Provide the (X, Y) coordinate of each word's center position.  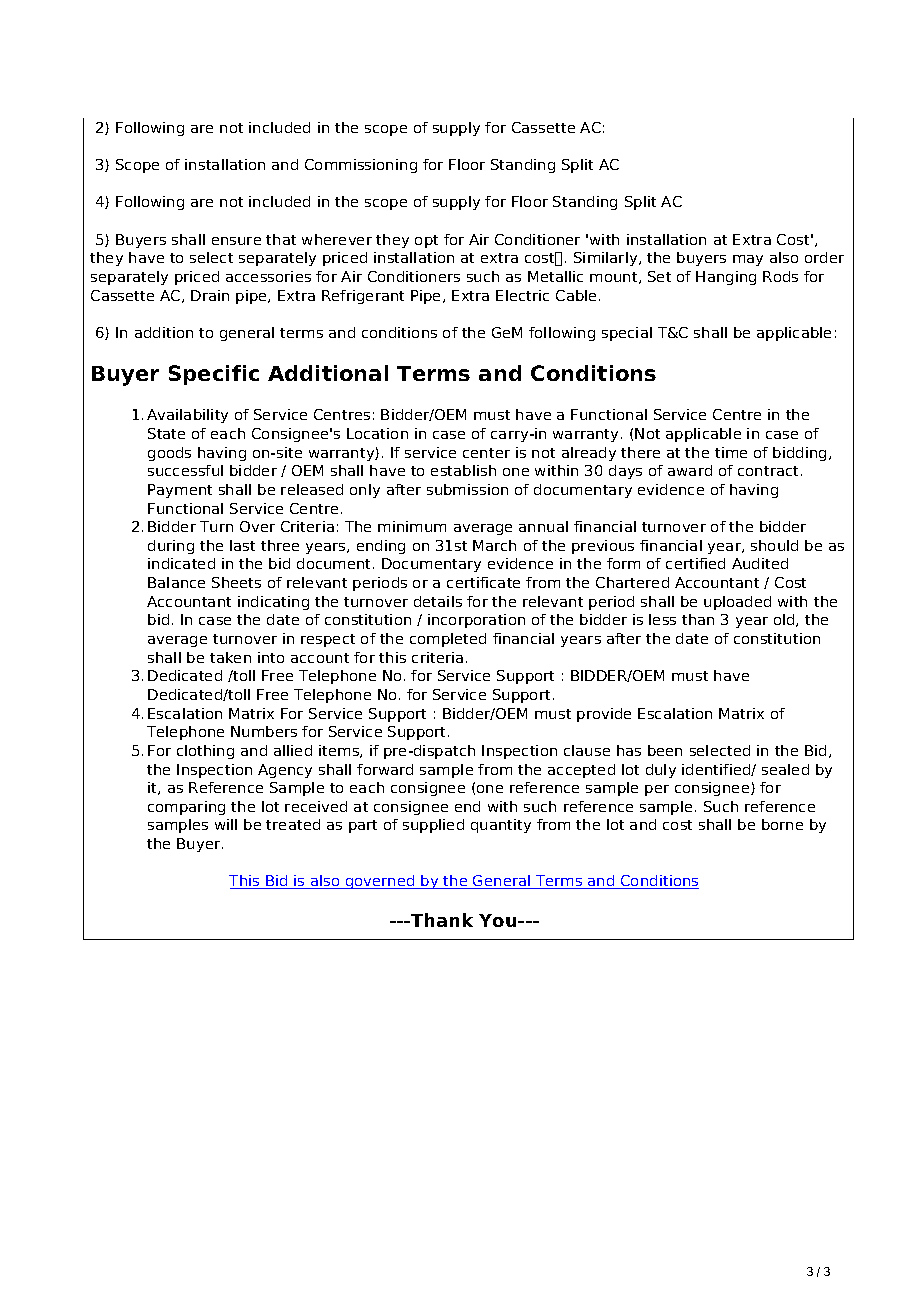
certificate (483, 582)
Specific (214, 375)
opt (426, 241)
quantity (501, 826)
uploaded (737, 603)
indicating (273, 603)
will (226, 824)
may (748, 260)
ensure (236, 241)
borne (782, 824)
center (486, 453)
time (731, 452)
